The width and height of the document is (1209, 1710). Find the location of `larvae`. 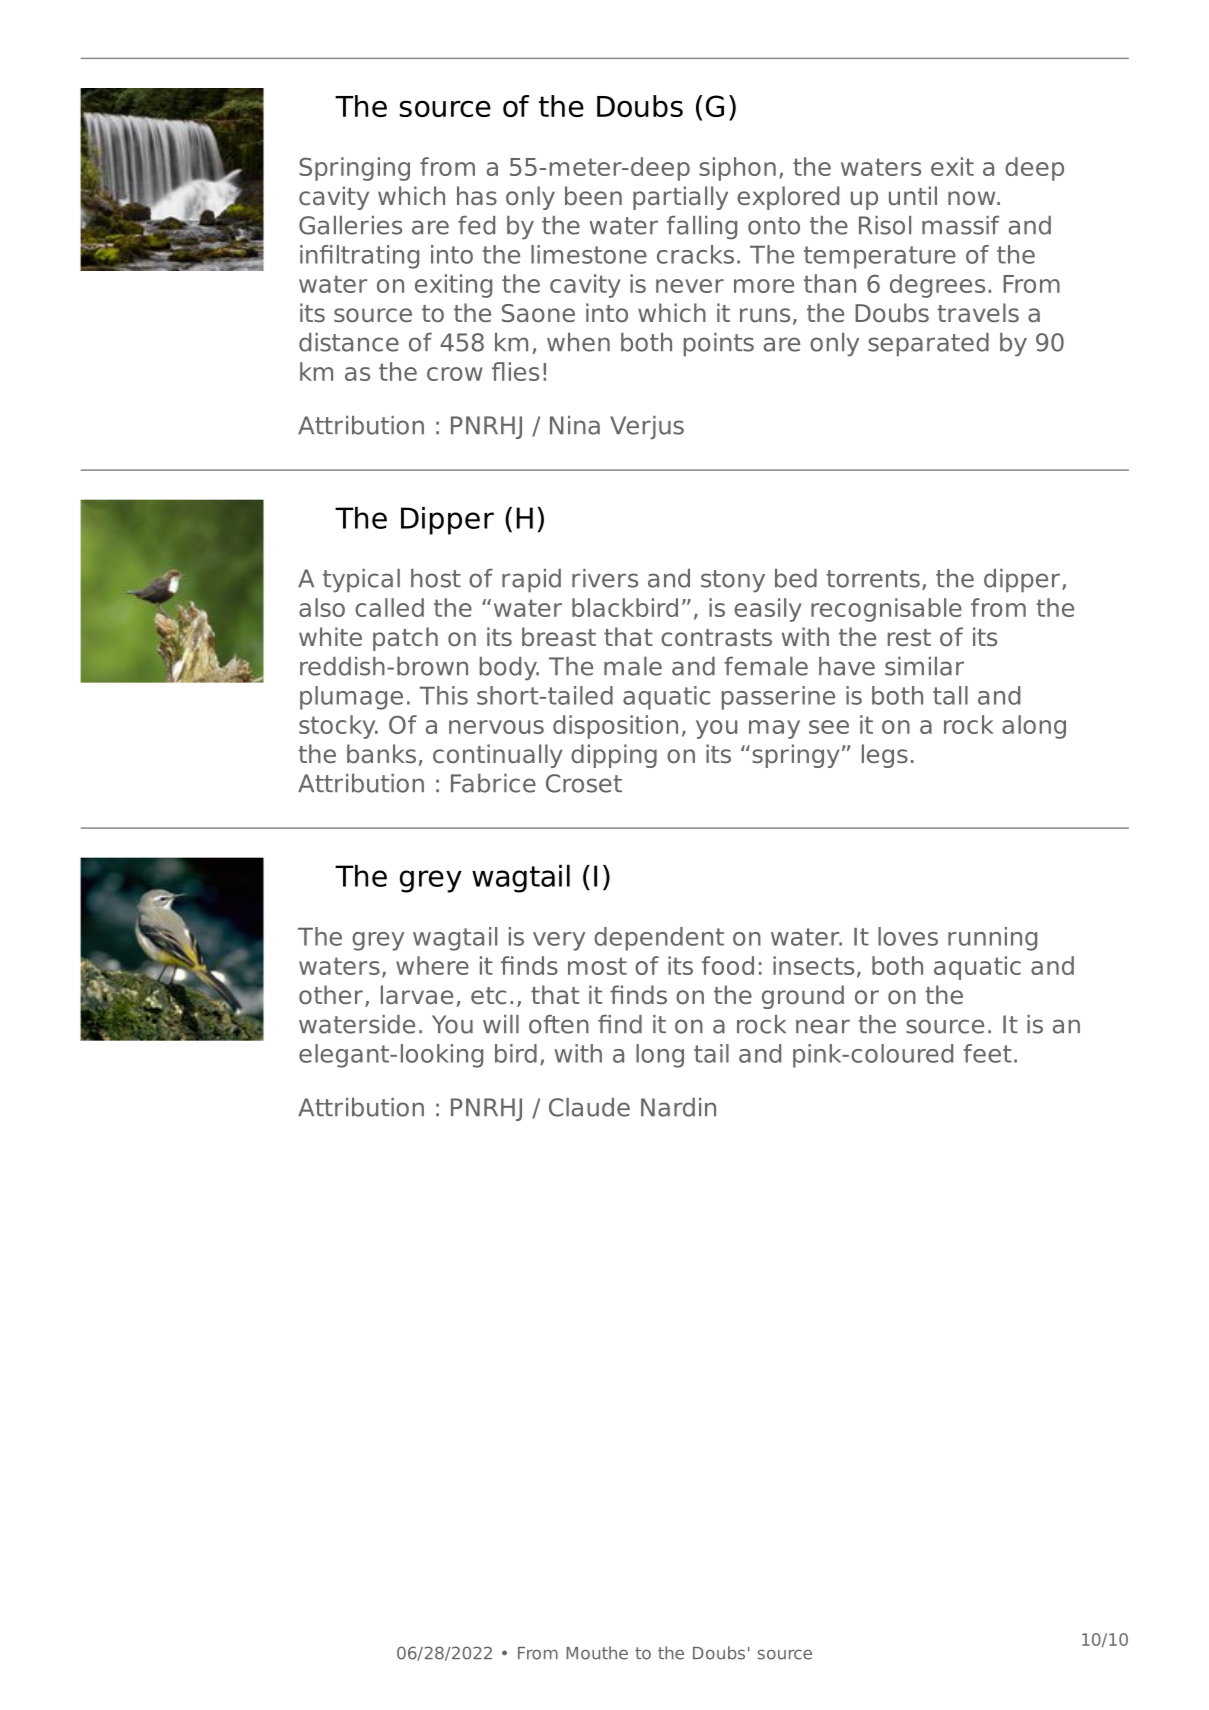

larvae is located at coordinates (417, 995).
